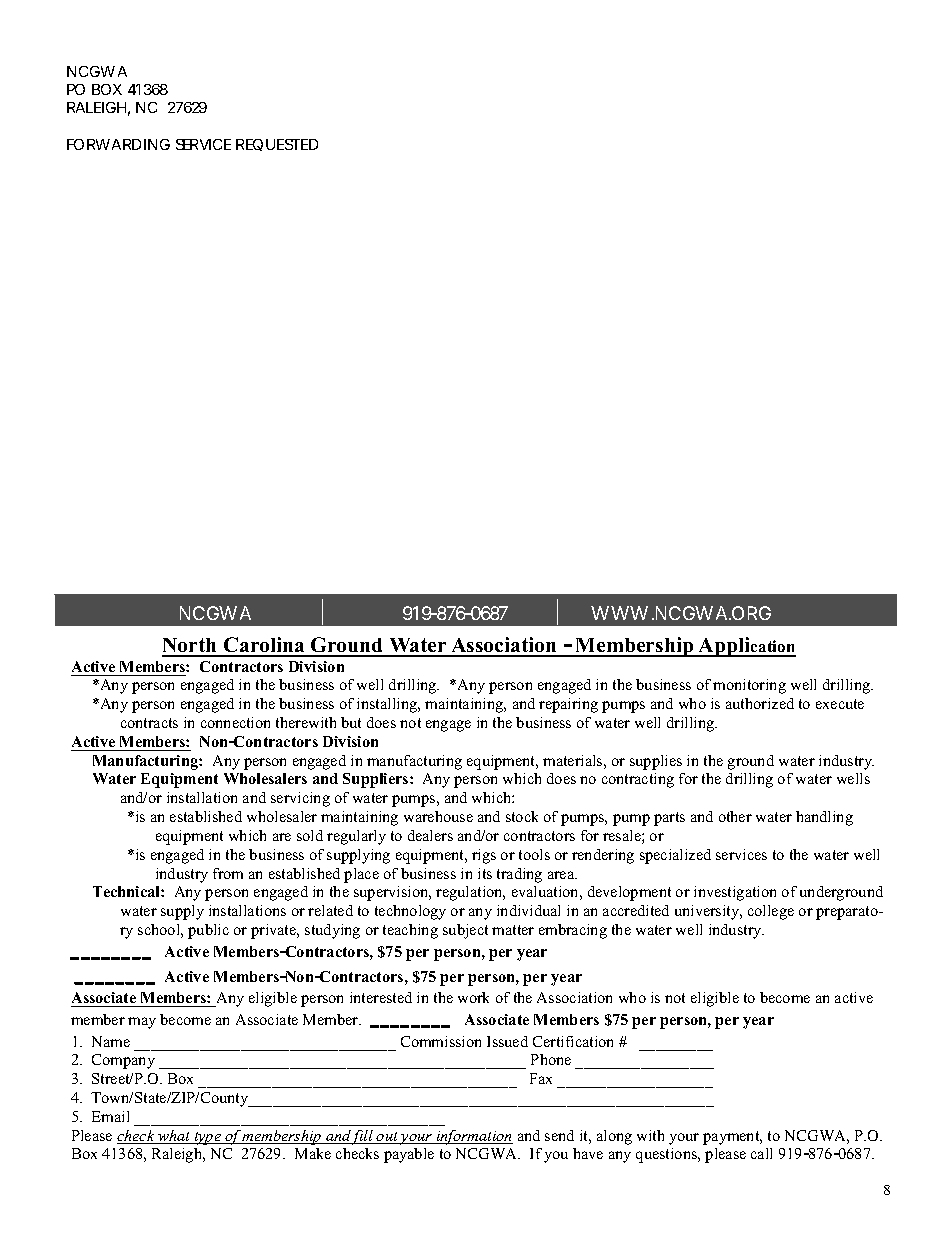  What do you see at coordinates (470, 893) in the document?
I see `regulation` at bounding box center [470, 893].
